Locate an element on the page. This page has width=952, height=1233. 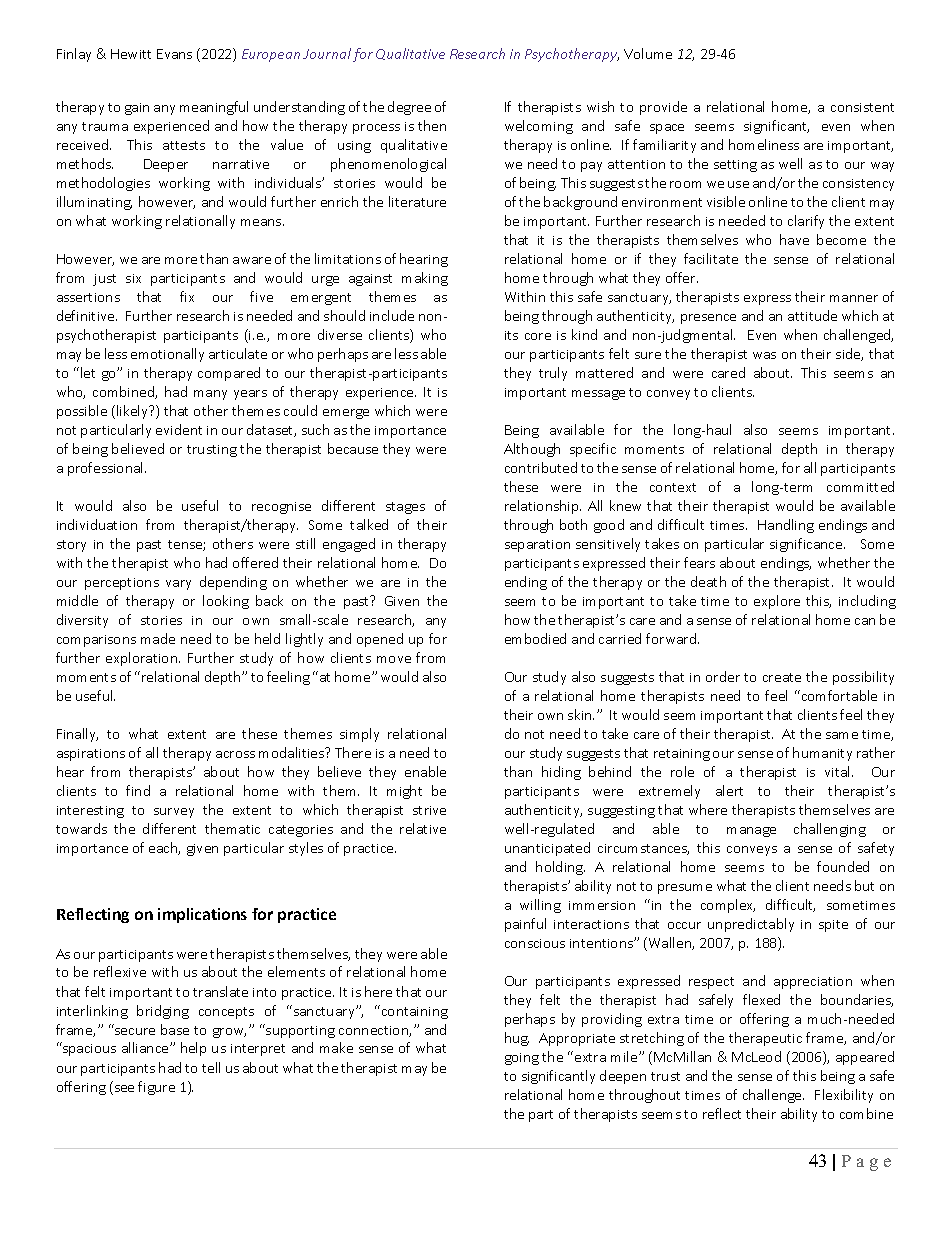
strive is located at coordinates (429, 810).
